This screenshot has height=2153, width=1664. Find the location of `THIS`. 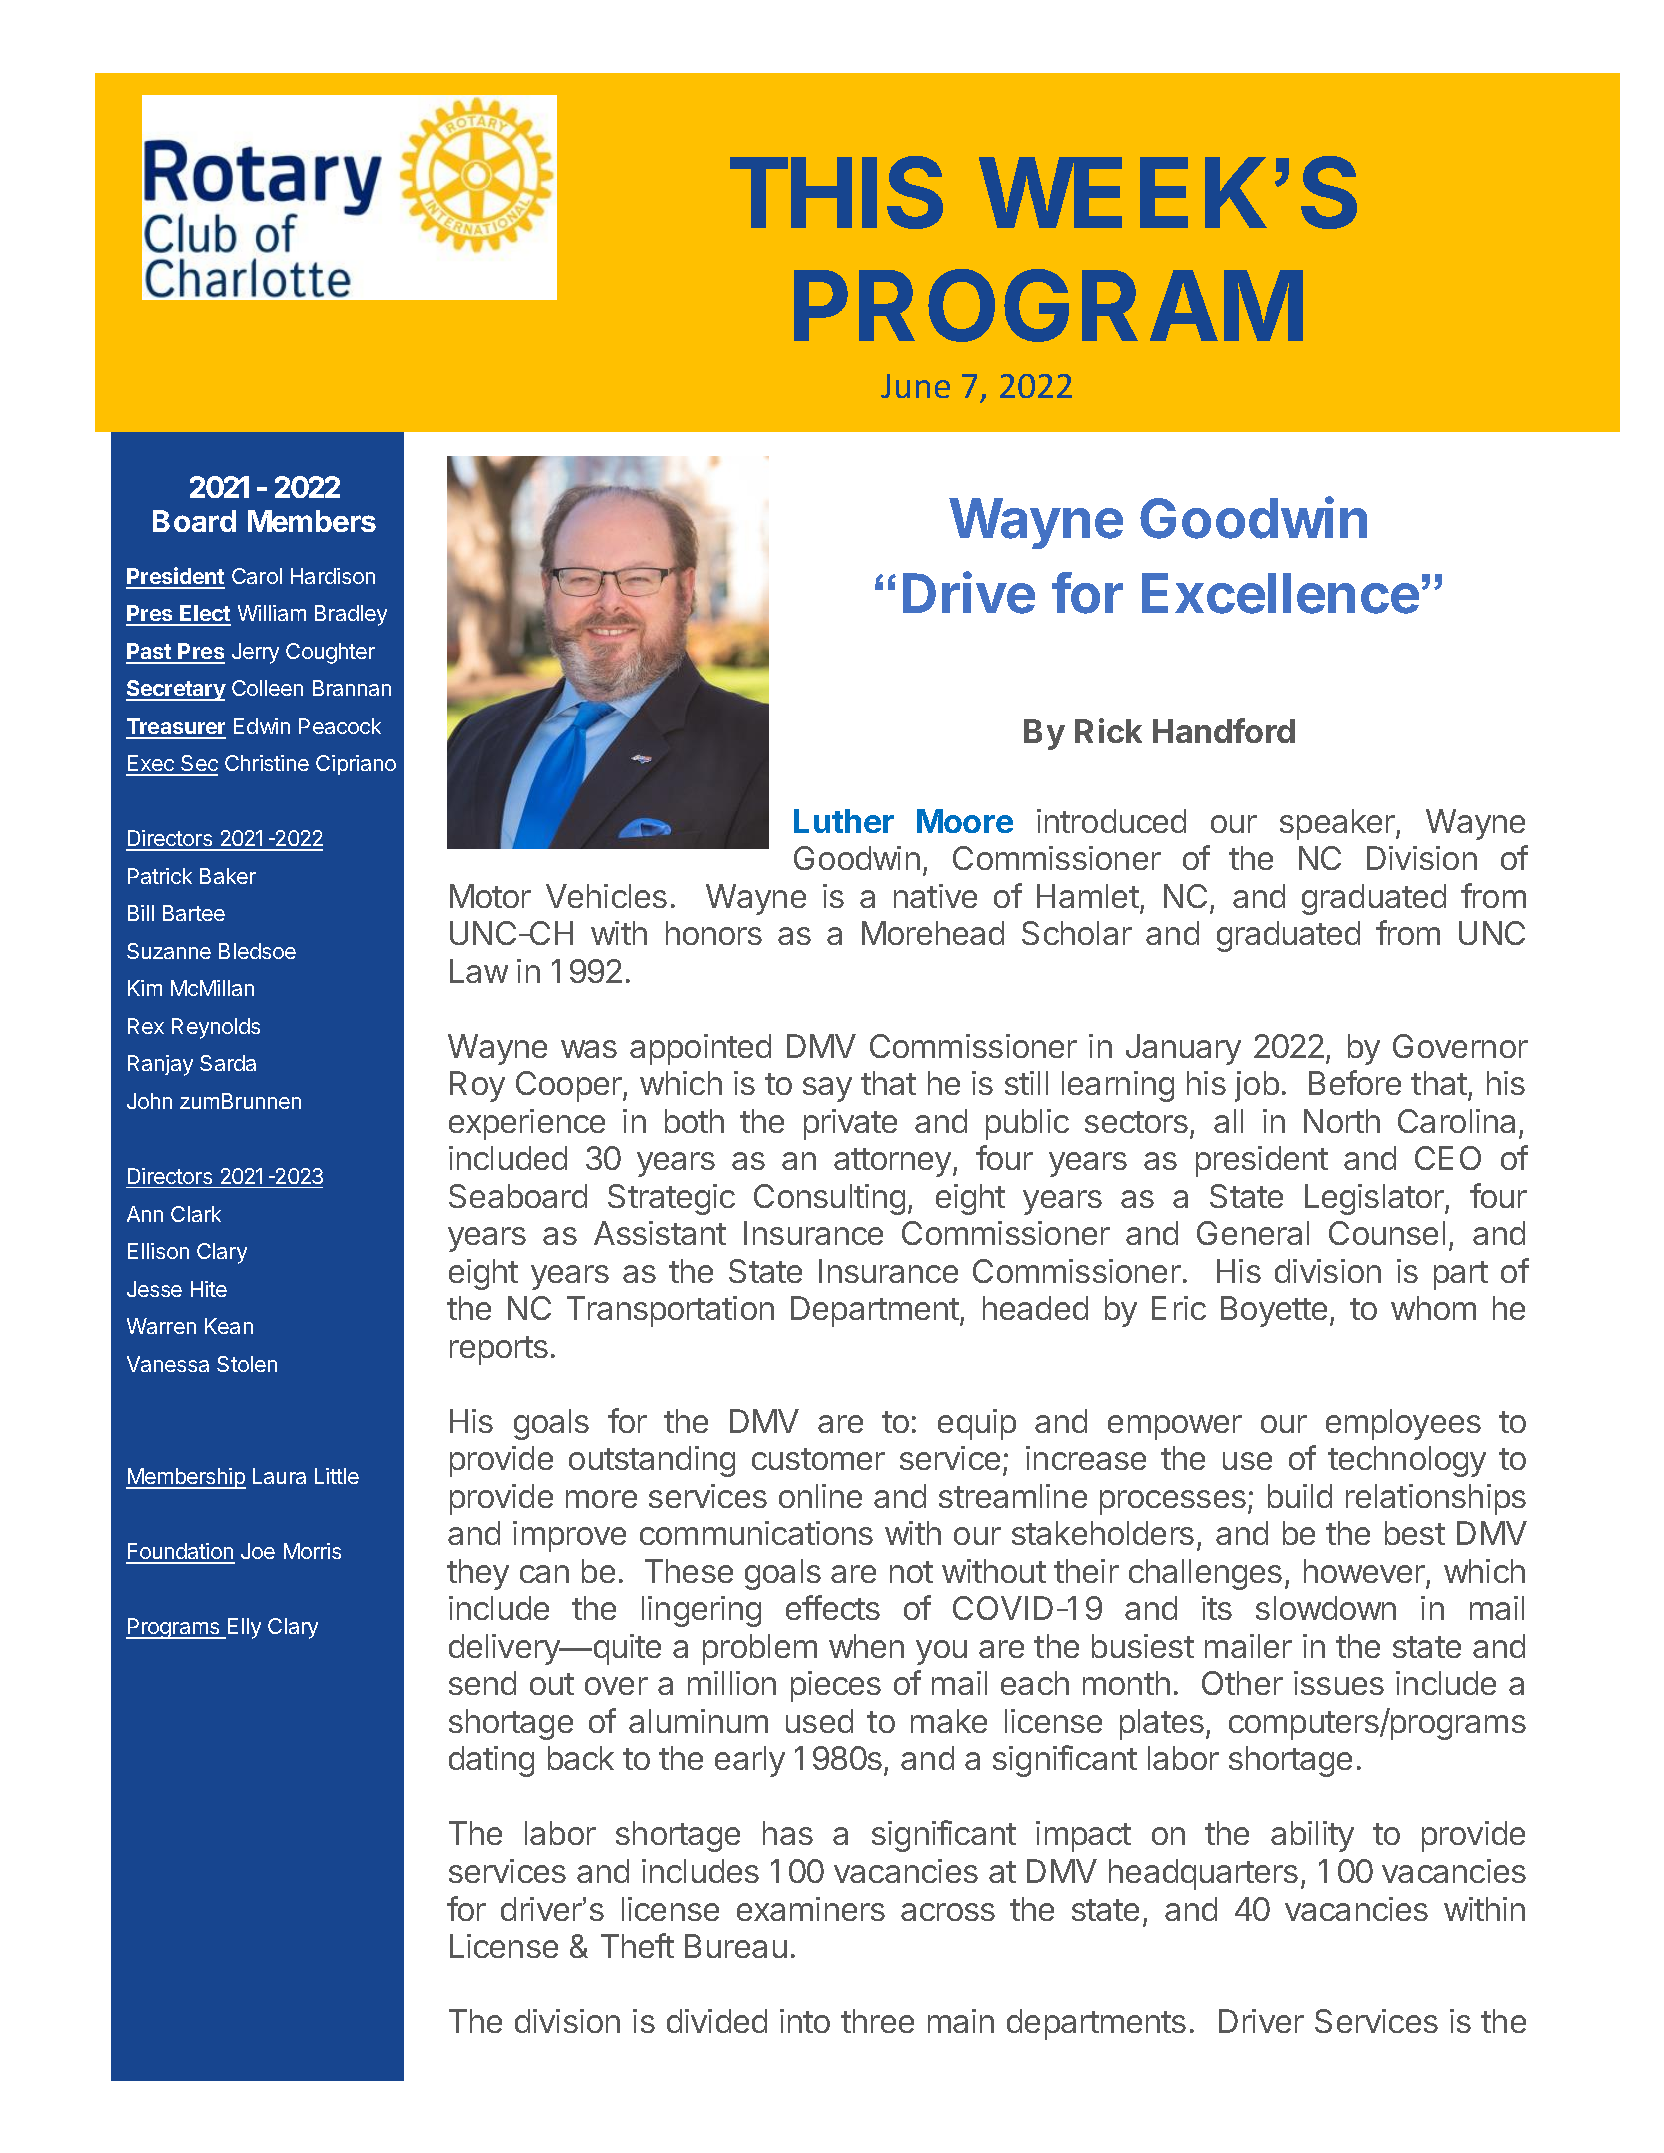

THIS is located at coordinates (836, 192).
